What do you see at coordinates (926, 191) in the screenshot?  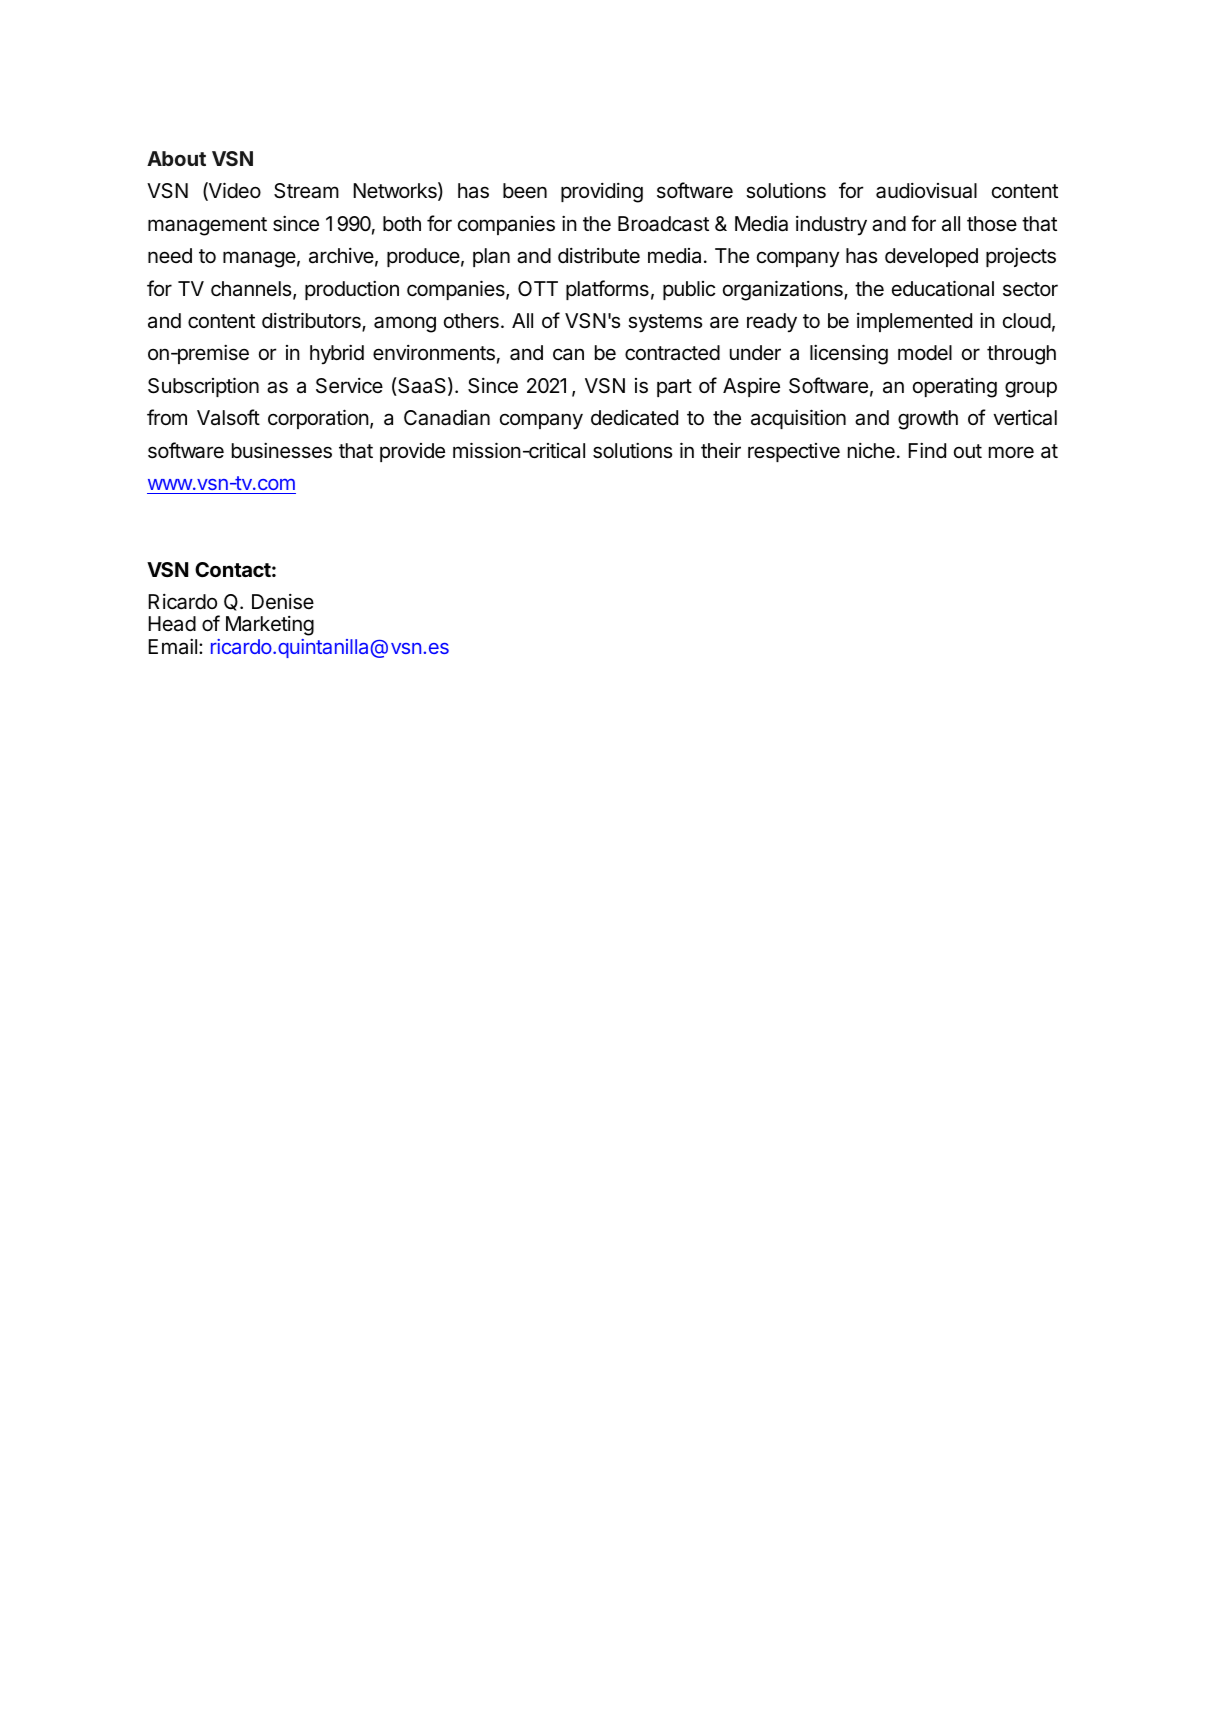 I see `audiovisual` at bounding box center [926, 191].
